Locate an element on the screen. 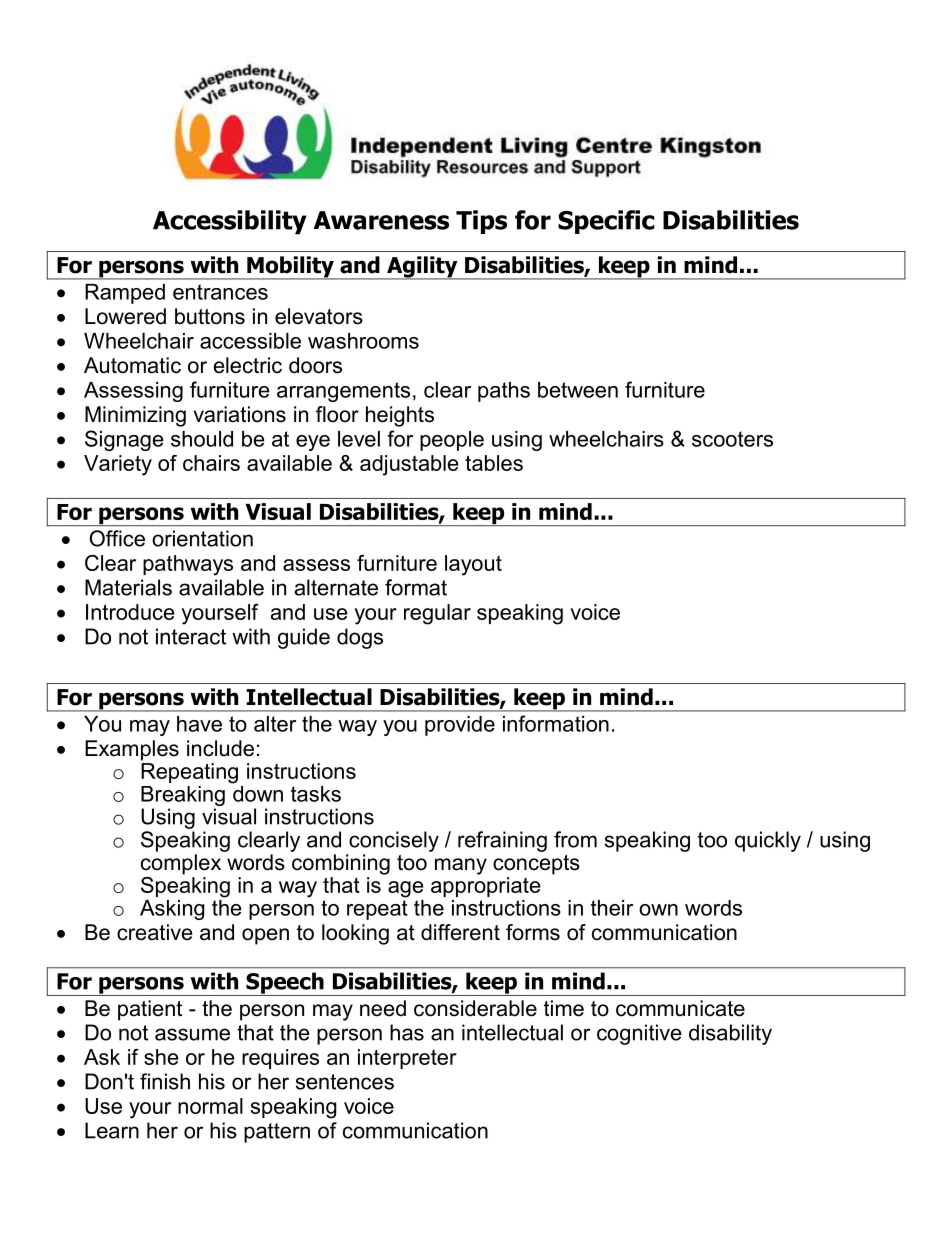 Image resolution: width=952 pixels, height=1233 pixels. their is located at coordinates (612, 908).
